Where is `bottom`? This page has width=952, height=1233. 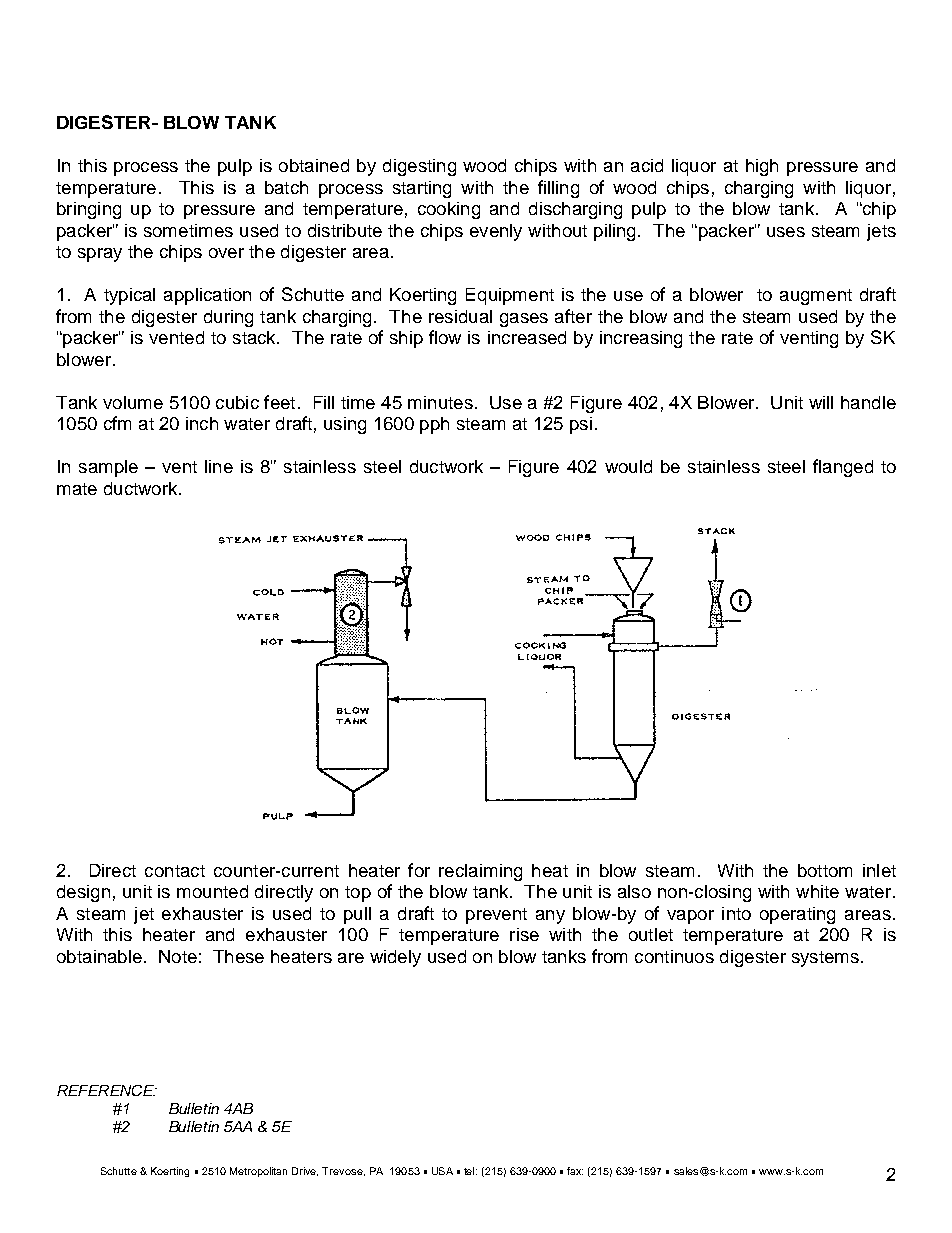 bottom is located at coordinates (825, 870).
